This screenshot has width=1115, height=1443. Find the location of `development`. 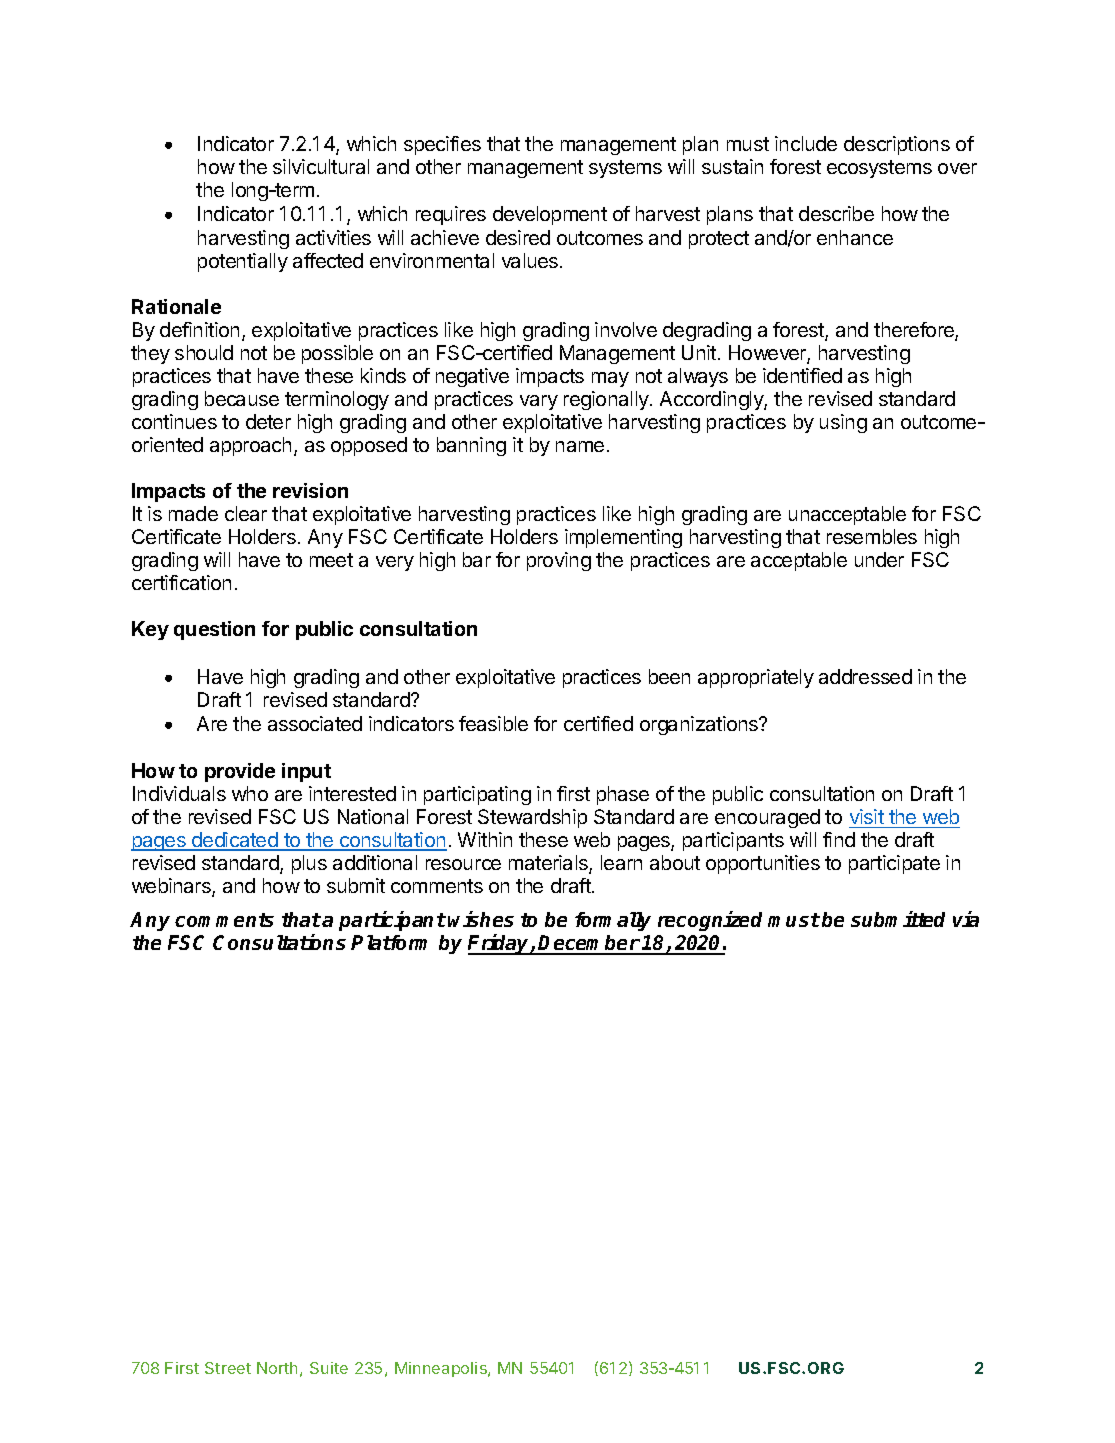

development is located at coordinates (550, 215).
